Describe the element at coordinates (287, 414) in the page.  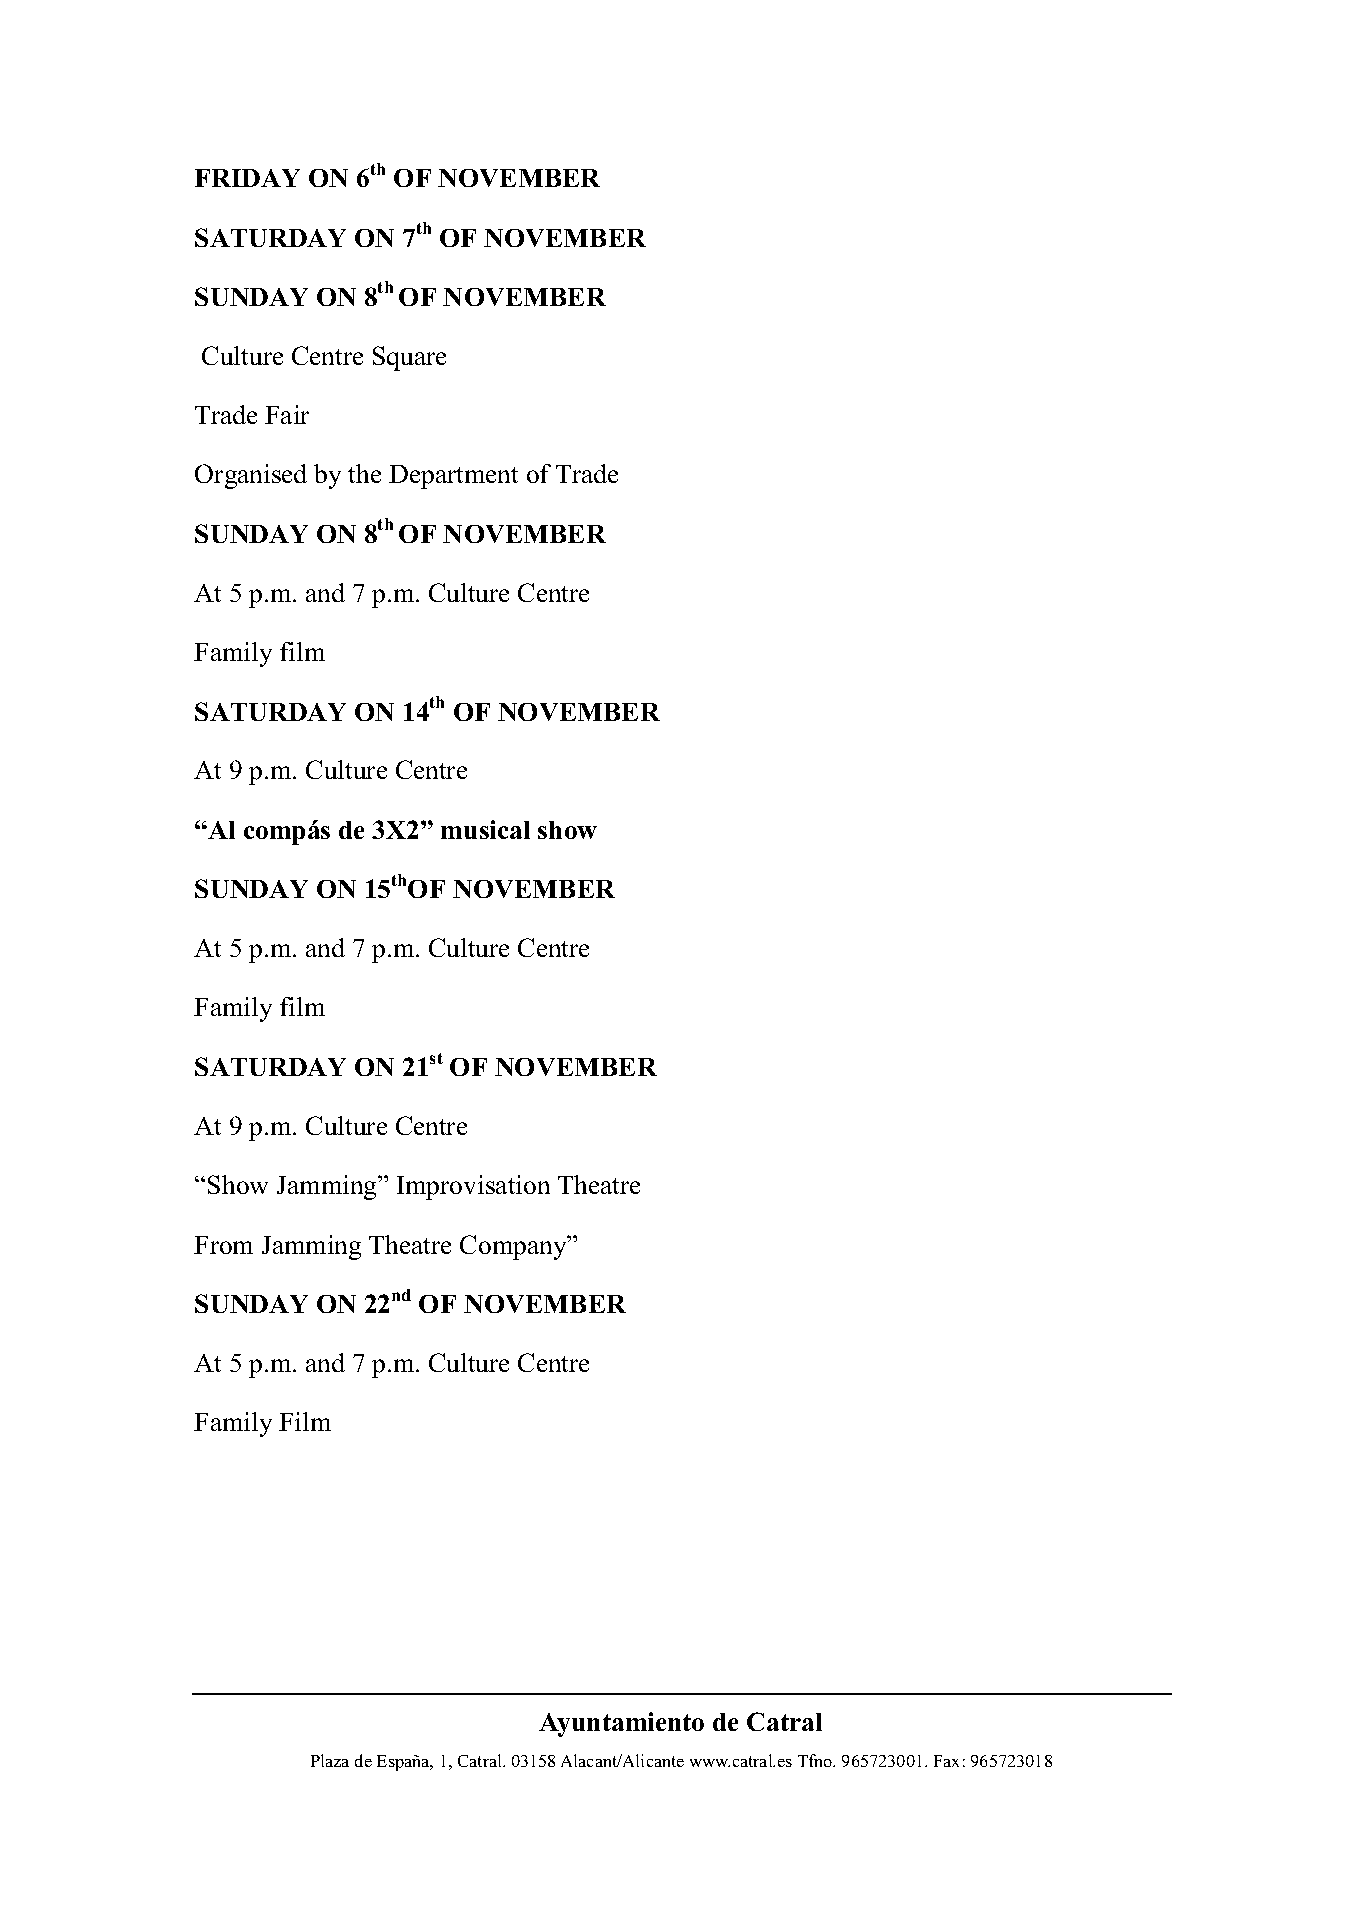
I see `Fair` at that location.
